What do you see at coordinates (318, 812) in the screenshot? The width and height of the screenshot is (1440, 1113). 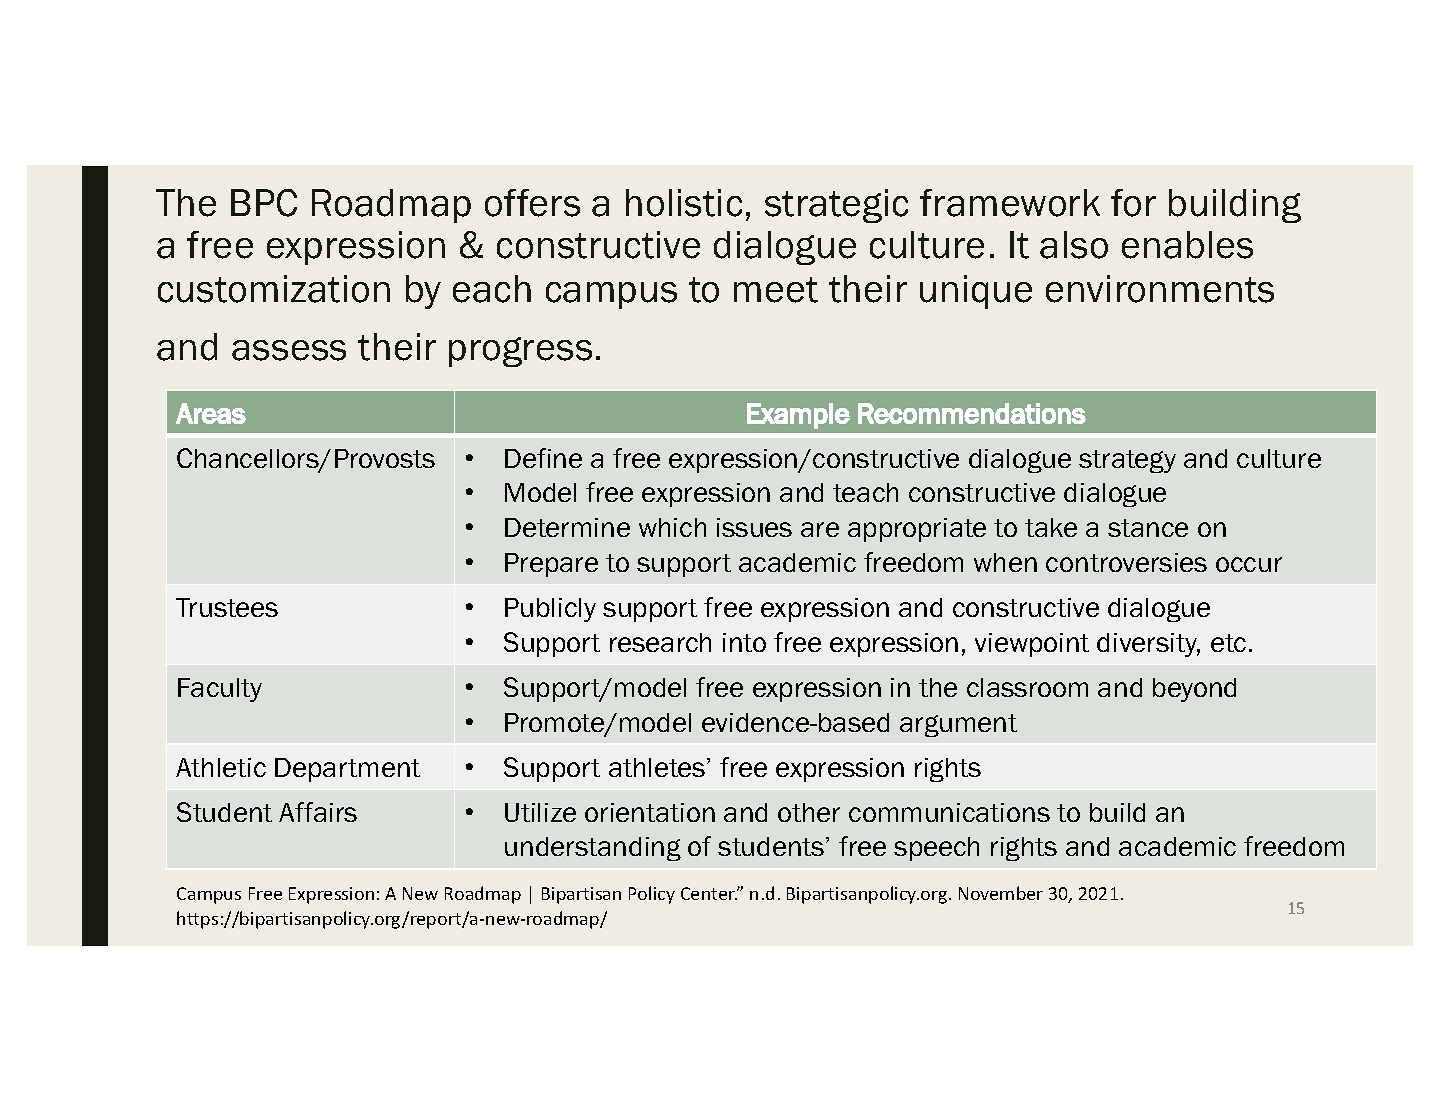 I see `Affairs` at bounding box center [318, 812].
